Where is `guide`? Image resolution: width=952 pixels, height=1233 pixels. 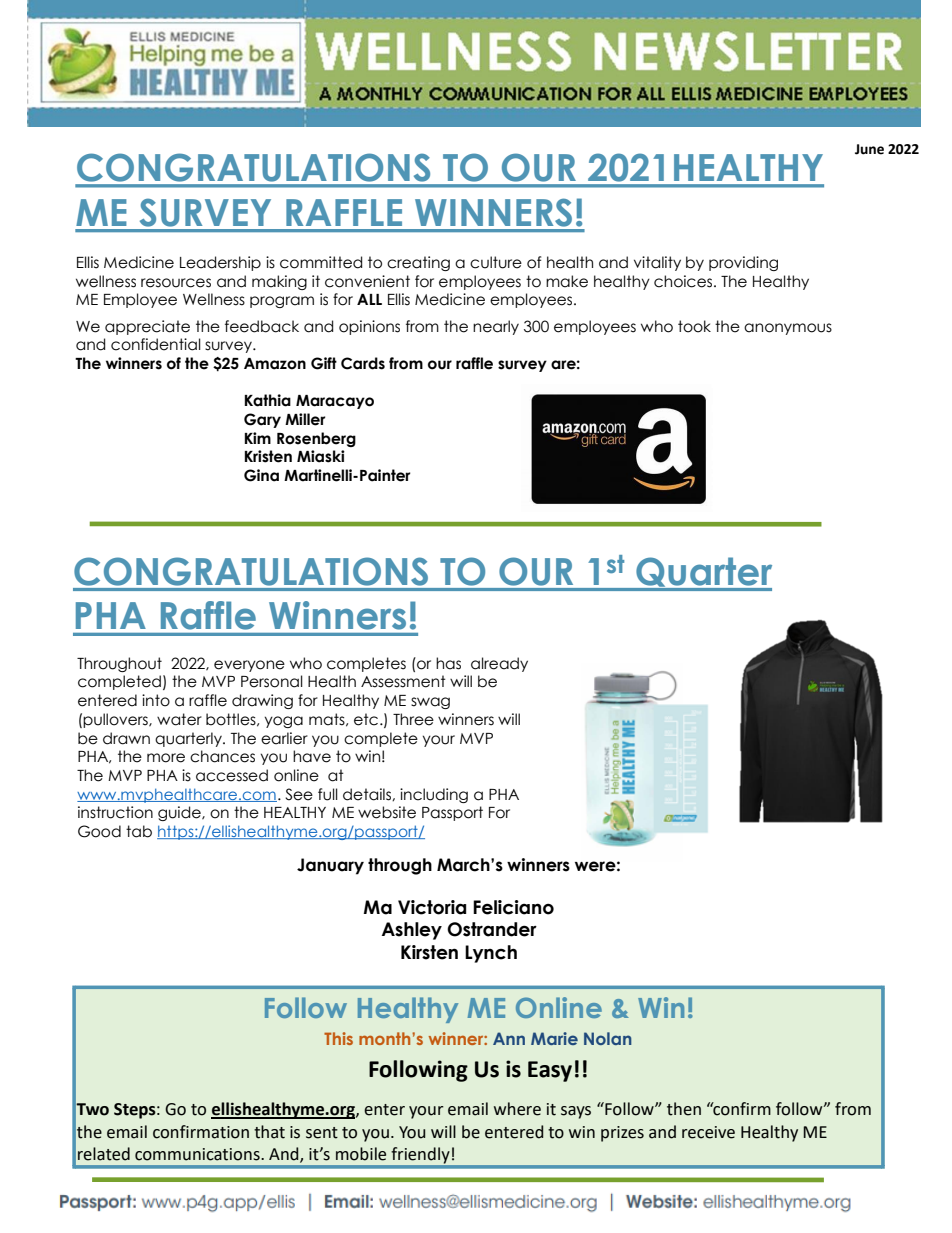
guide is located at coordinates (180, 813).
